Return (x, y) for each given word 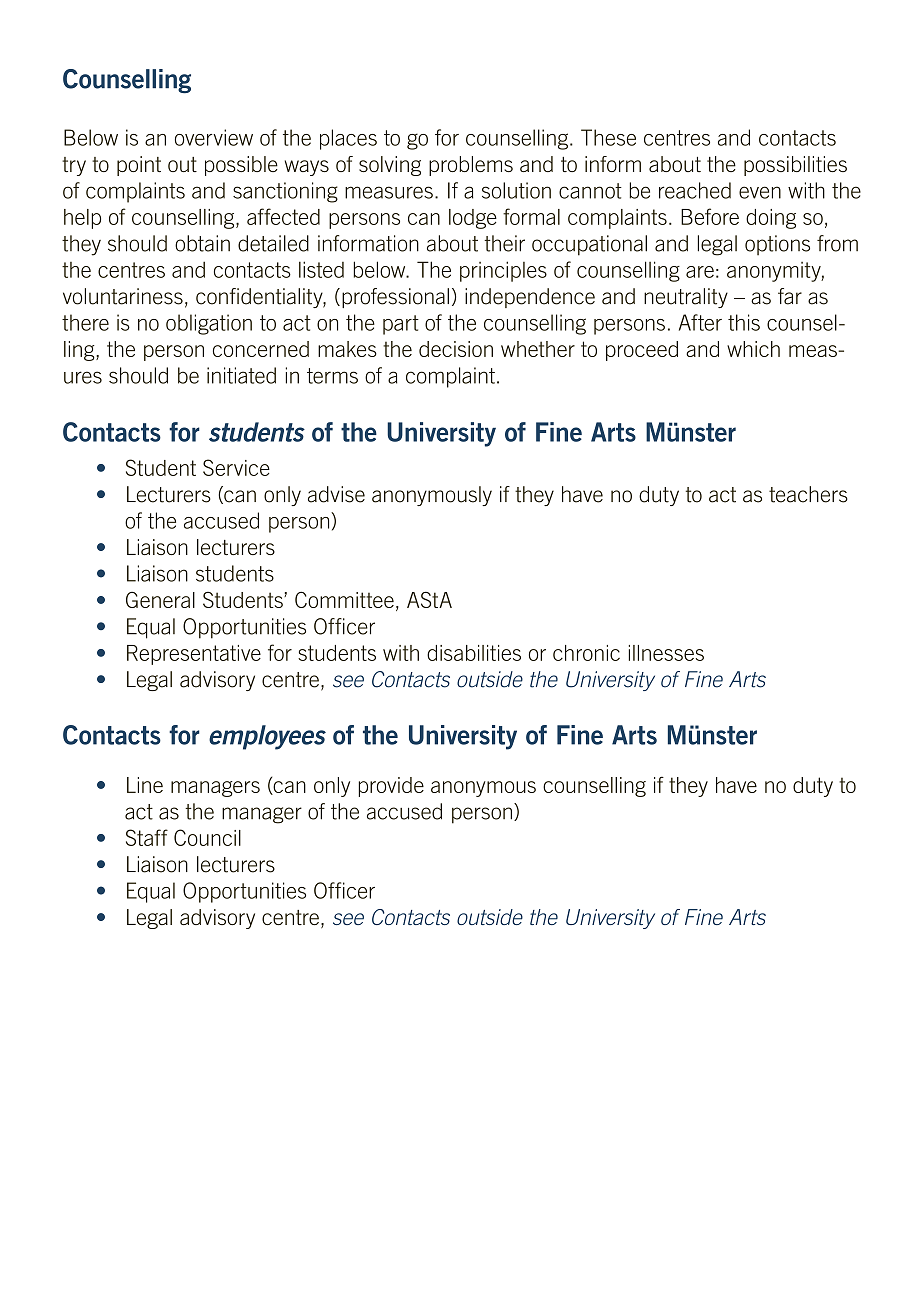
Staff (147, 837)
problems (471, 166)
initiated (241, 375)
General (160, 600)
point (139, 166)
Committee (344, 599)
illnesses (666, 653)
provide (391, 787)
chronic (586, 653)
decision (456, 349)
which (753, 349)
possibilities (795, 166)
